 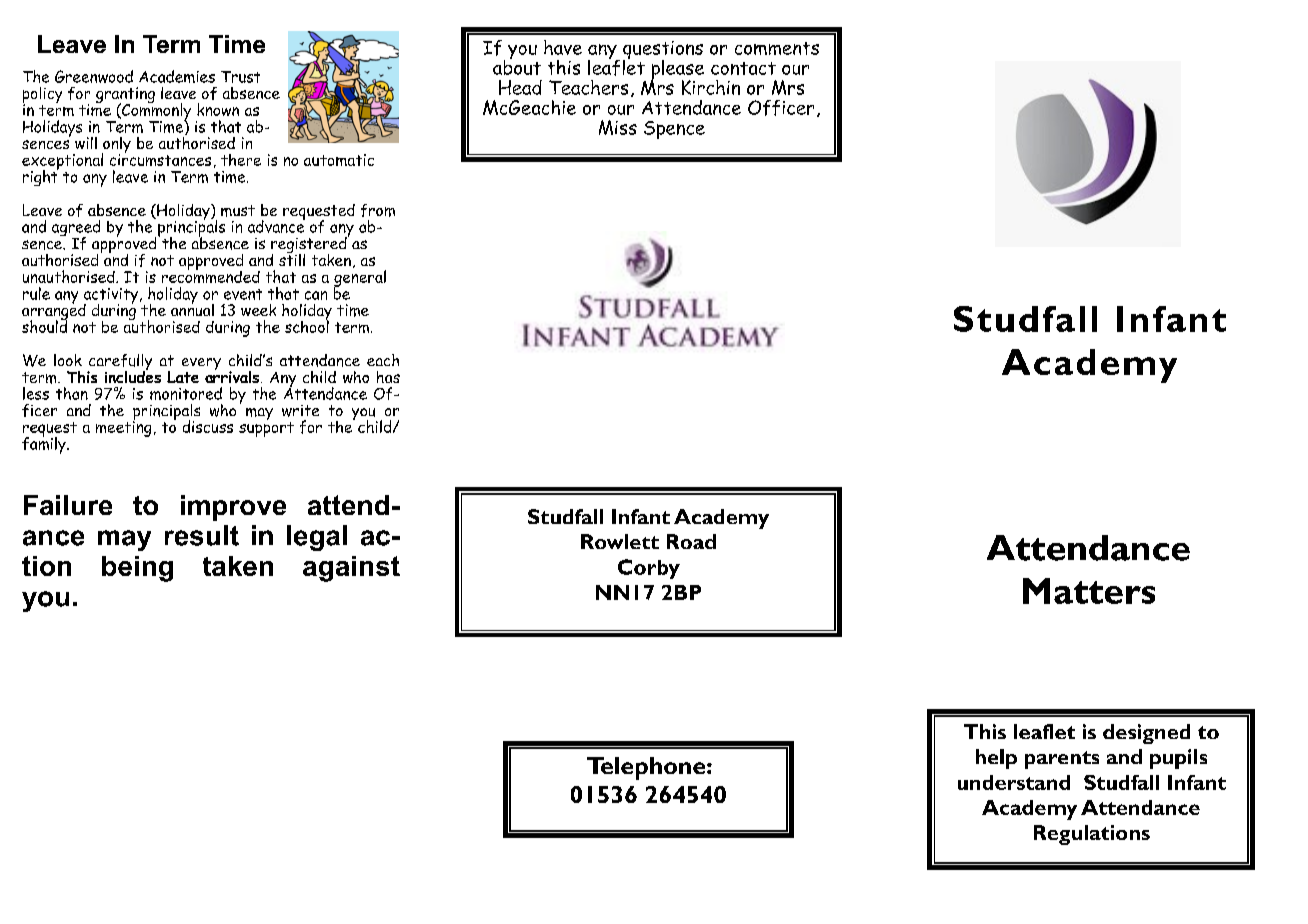 What do you see at coordinates (177, 76) in the document?
I see `Academies` at bounding box center [177, 76].
